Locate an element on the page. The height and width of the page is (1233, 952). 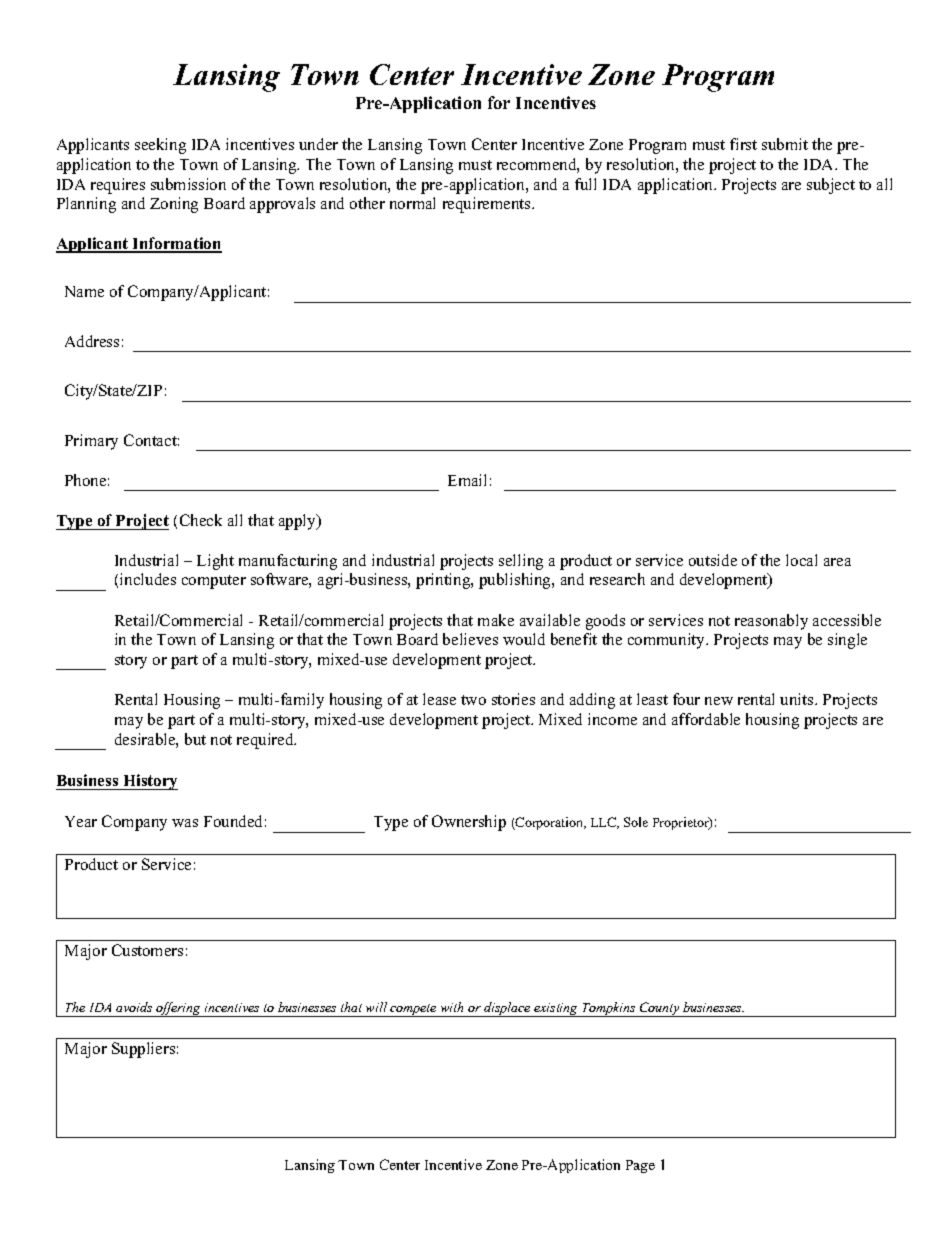
first is located at coordinates (743, 144).
